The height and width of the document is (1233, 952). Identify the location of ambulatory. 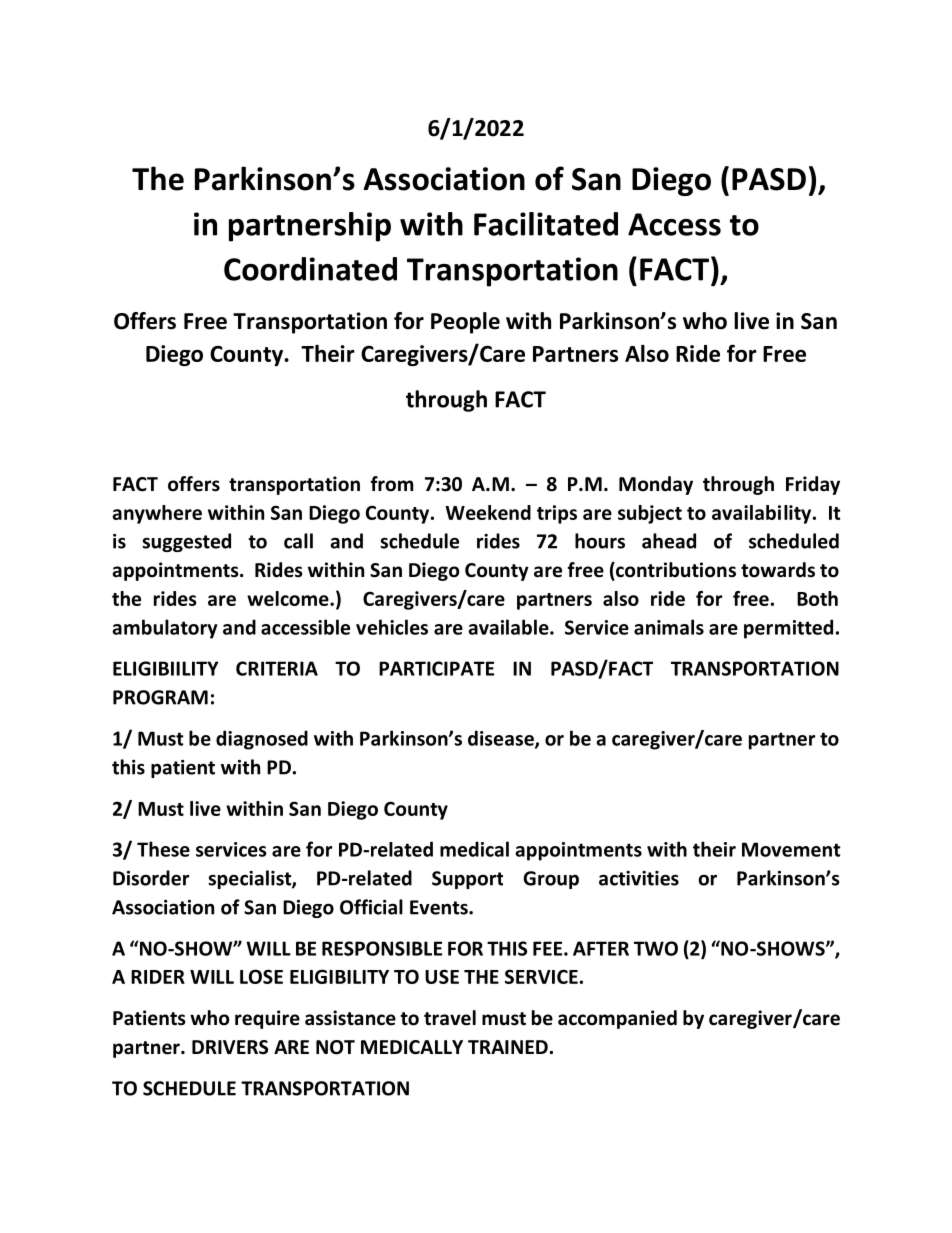
(164, 629).
